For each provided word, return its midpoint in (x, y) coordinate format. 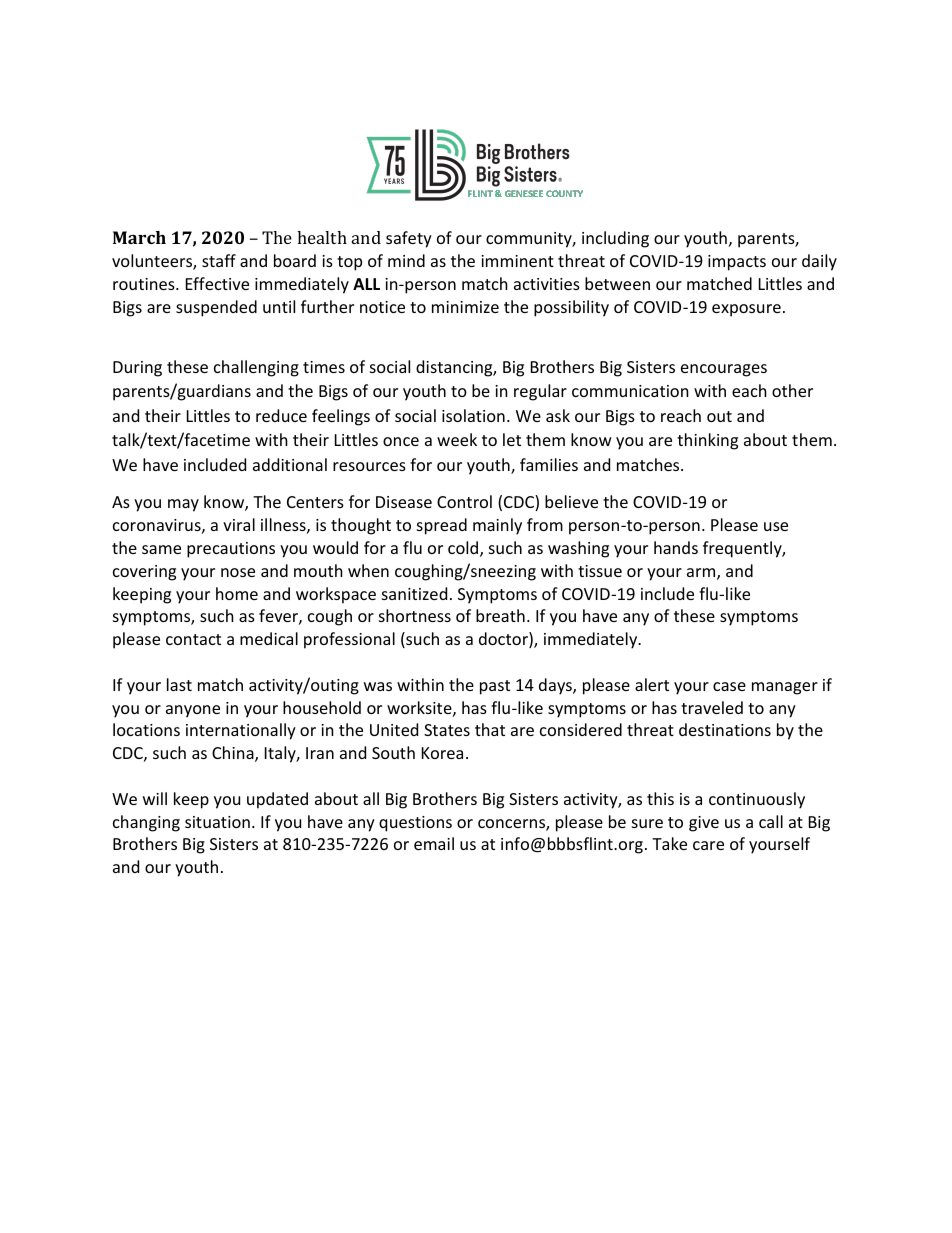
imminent (517, 261)
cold (464, 549)
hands (676, 547)
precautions (231, 550)
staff (219, 260)
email (434, 843)
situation (217, 822)
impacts (737, 263)
